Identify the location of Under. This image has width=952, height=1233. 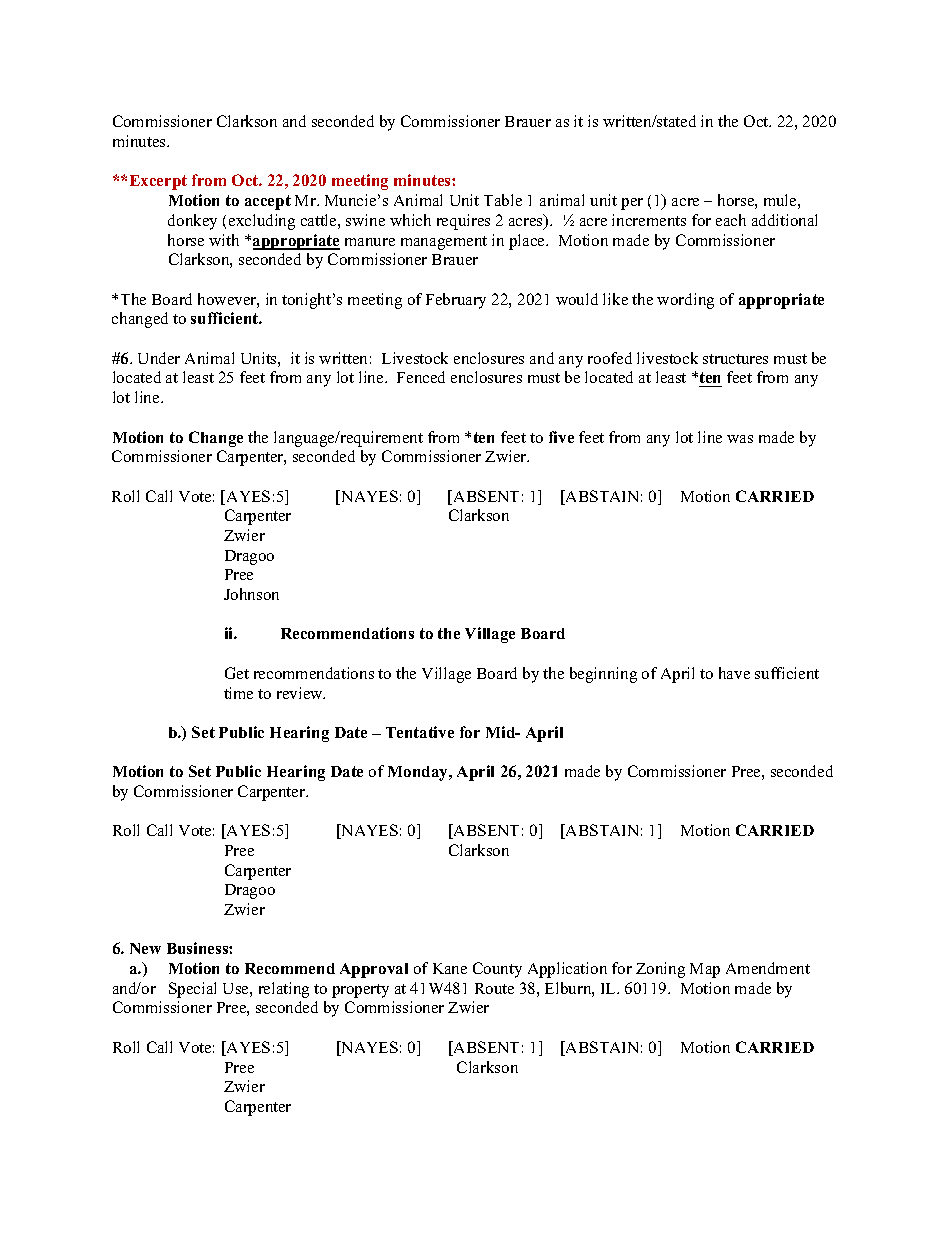
(159, 358).
